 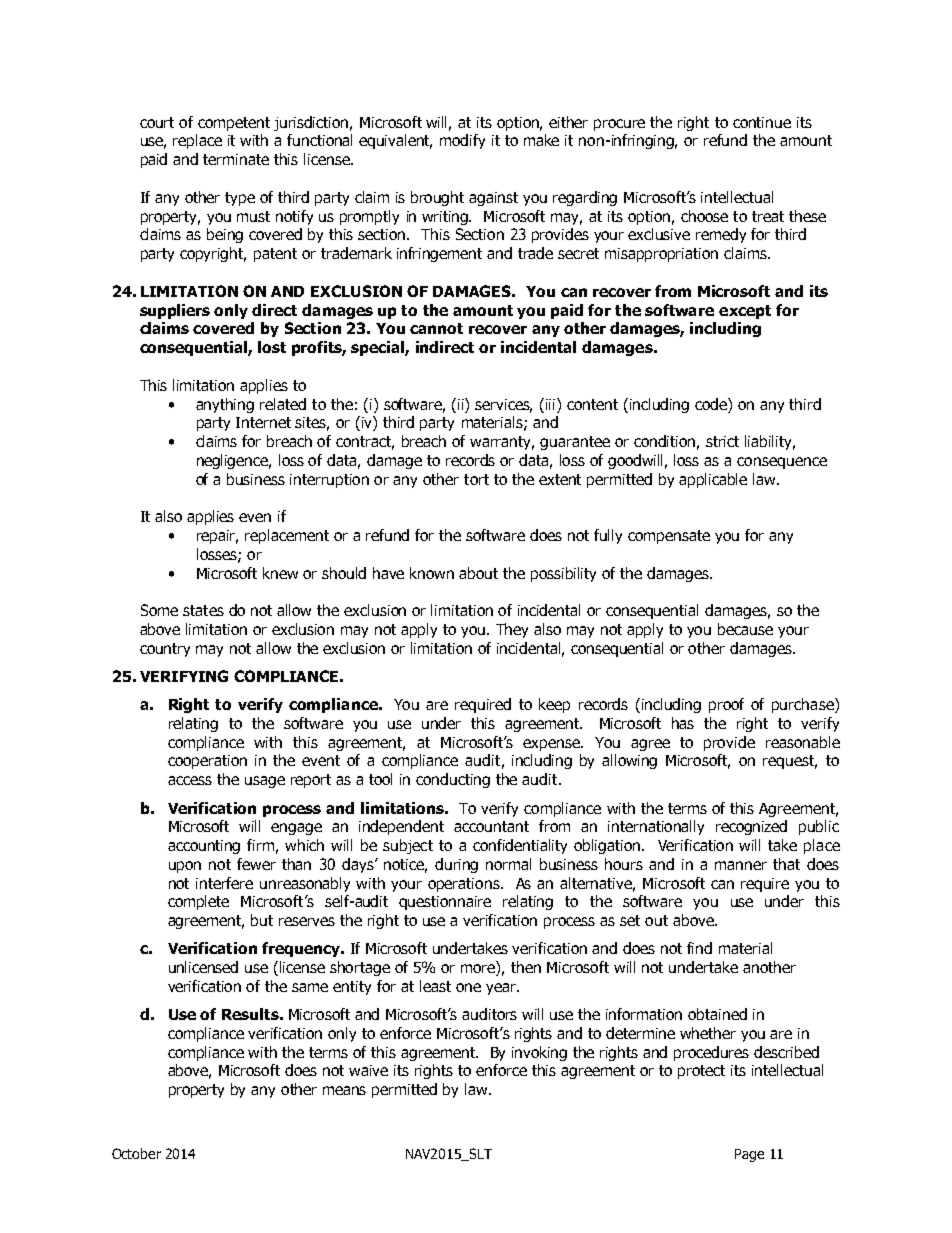 What do you see at coordinates (236, 159) in the document?
I see `terminate` at bounding box center [236, 159].
